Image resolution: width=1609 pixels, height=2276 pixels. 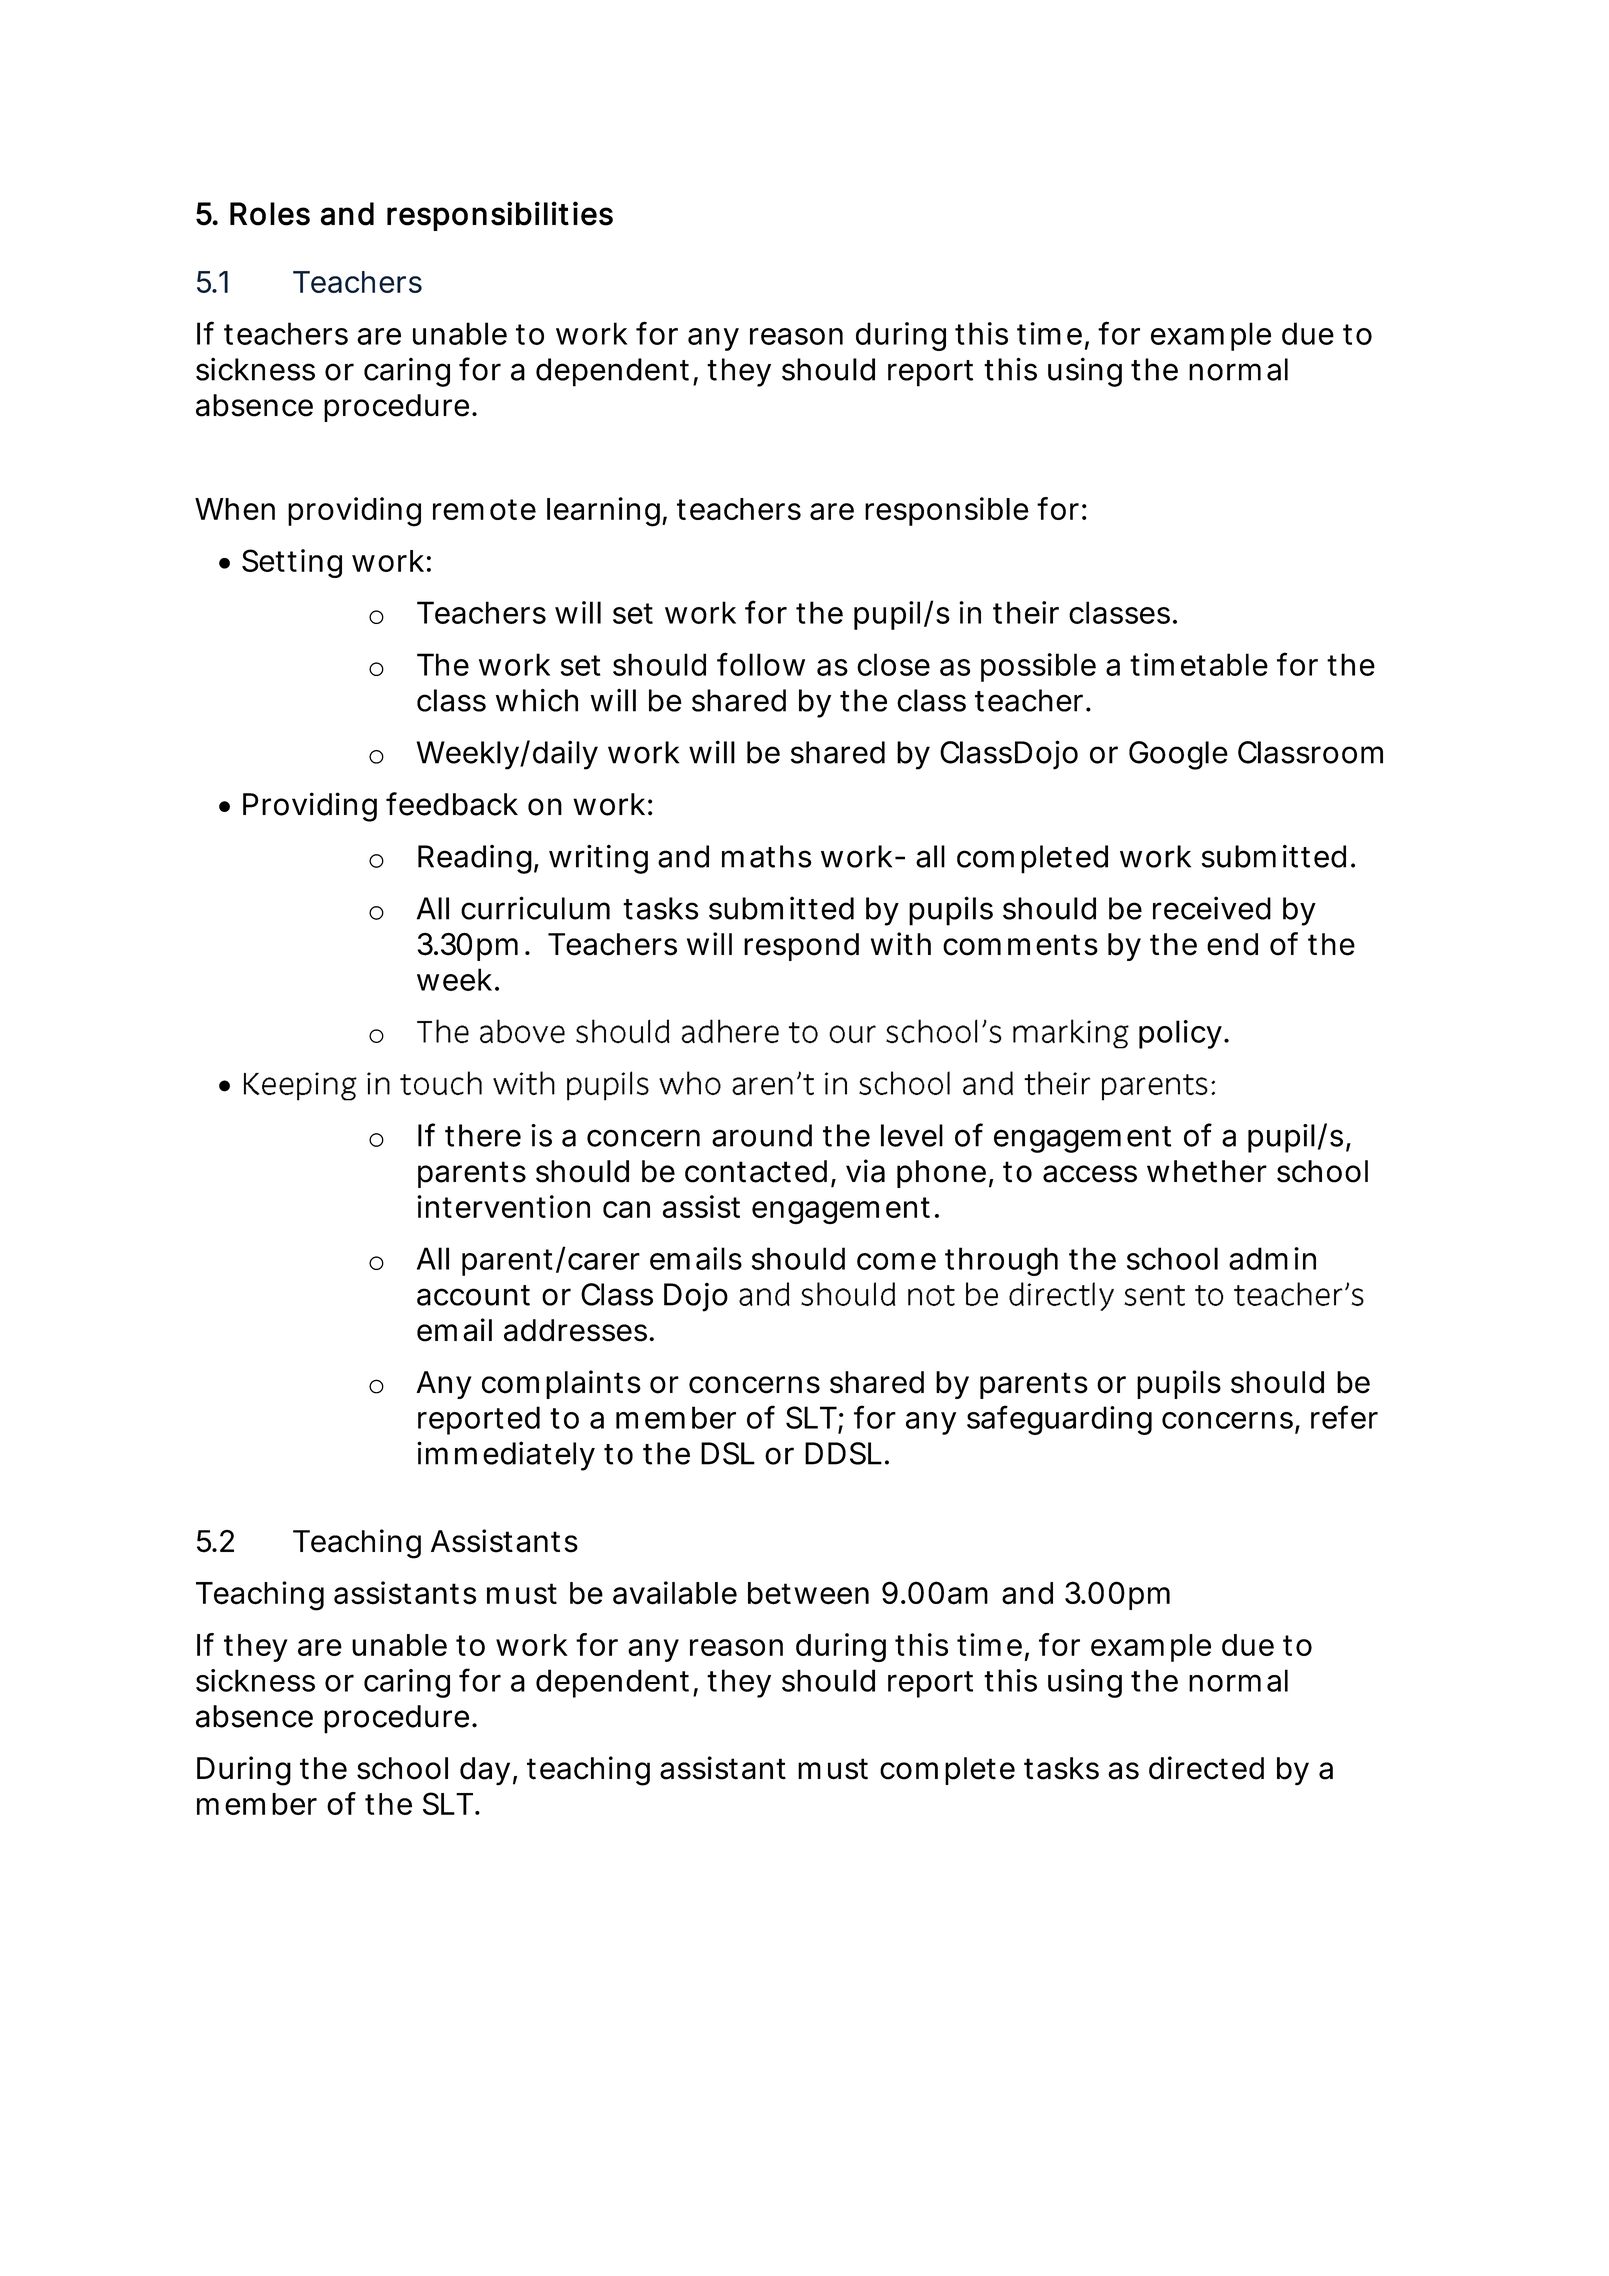 What do you see at coordinates (675, 1593) in the screenshot?
I see `available` at bounding box center [675, 1593].
